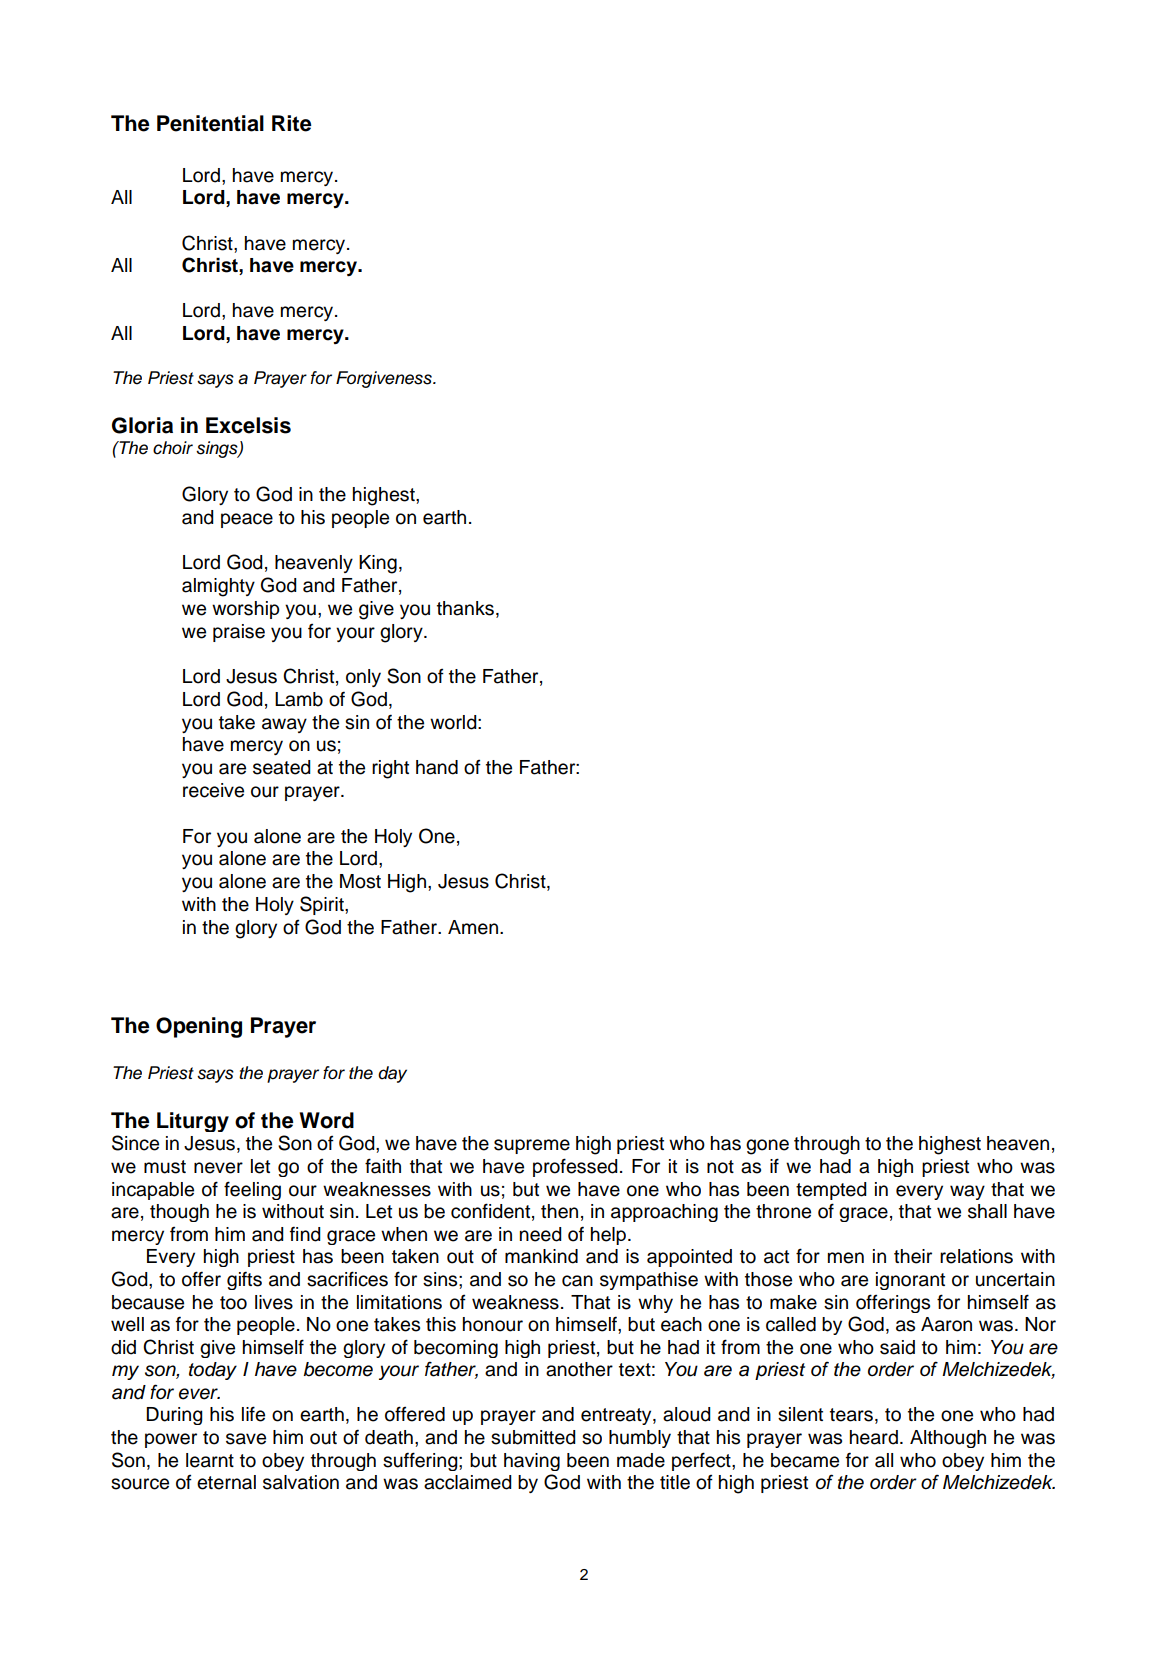  I want to click on save, so click(246, 1439).
